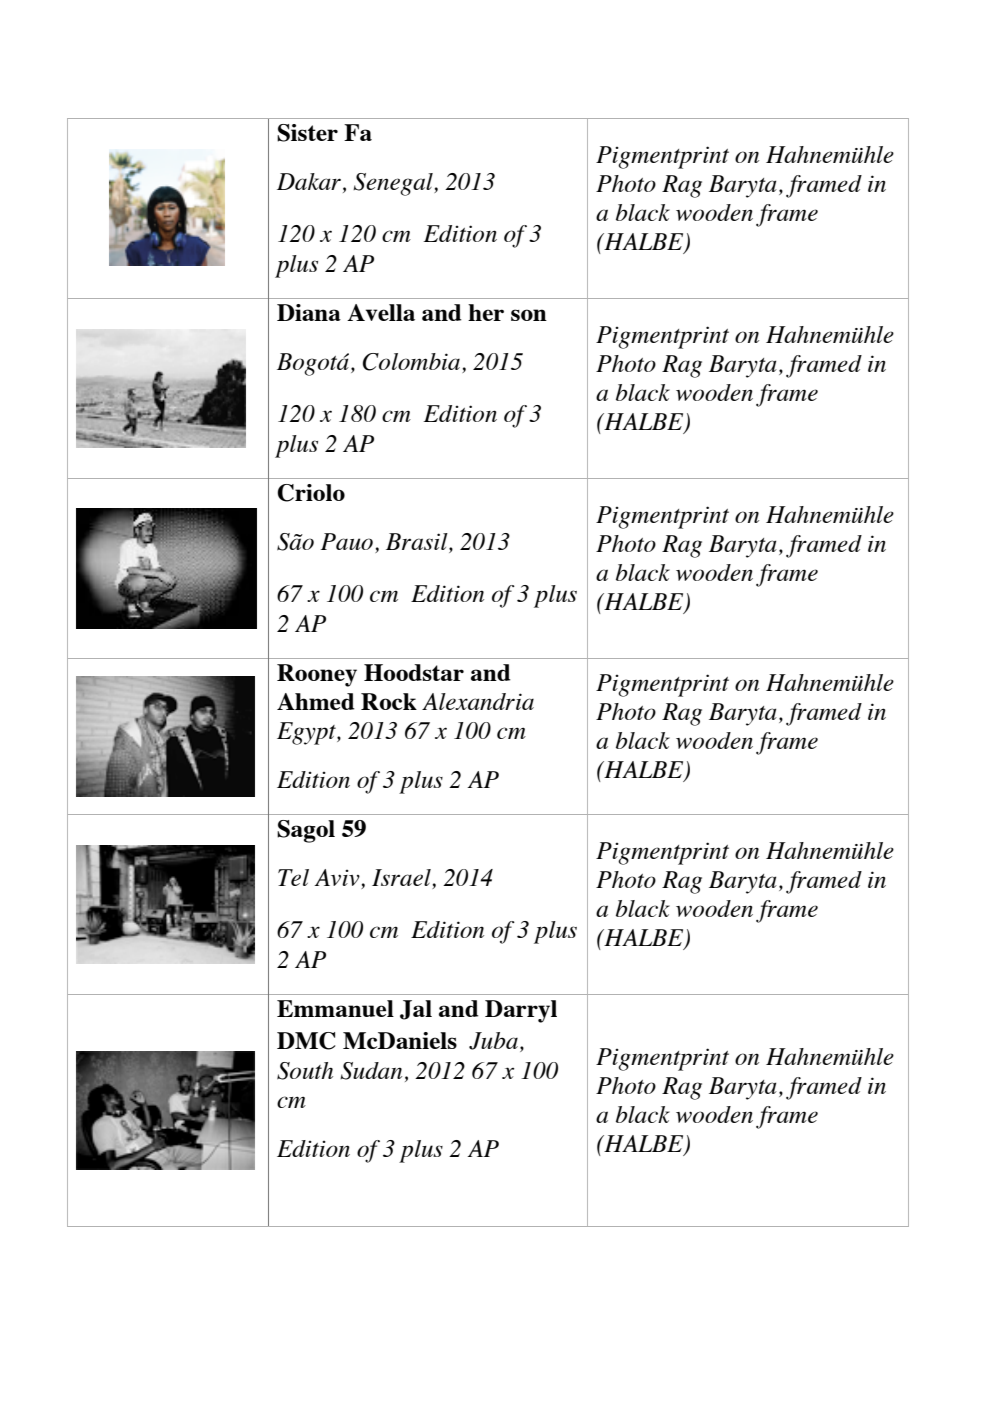  What do you see at coordinates (486, 312) in the page?
I see `her` at bounding box center [486, 312].
